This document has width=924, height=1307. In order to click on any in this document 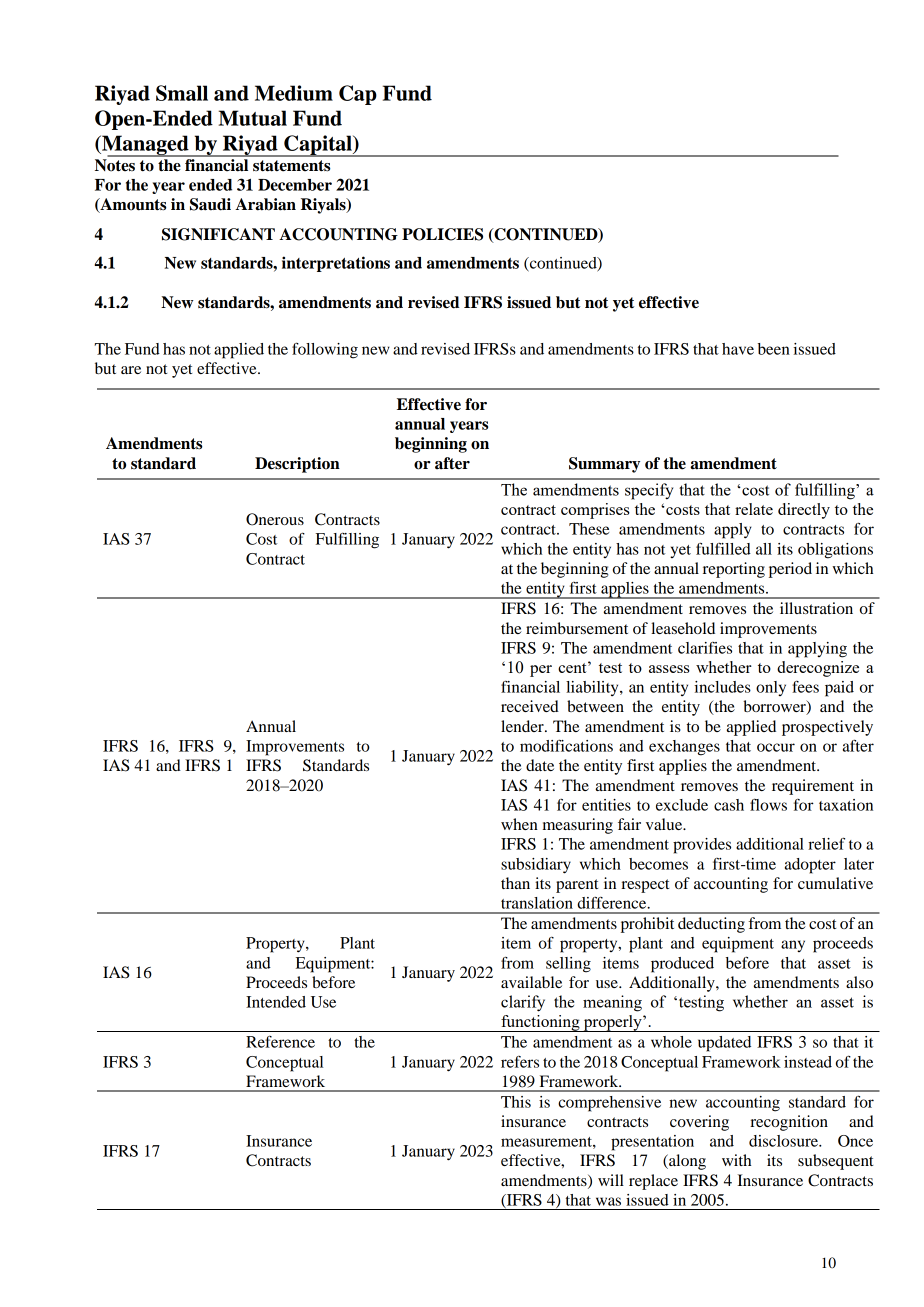, I will do `click(793, 946)`.
